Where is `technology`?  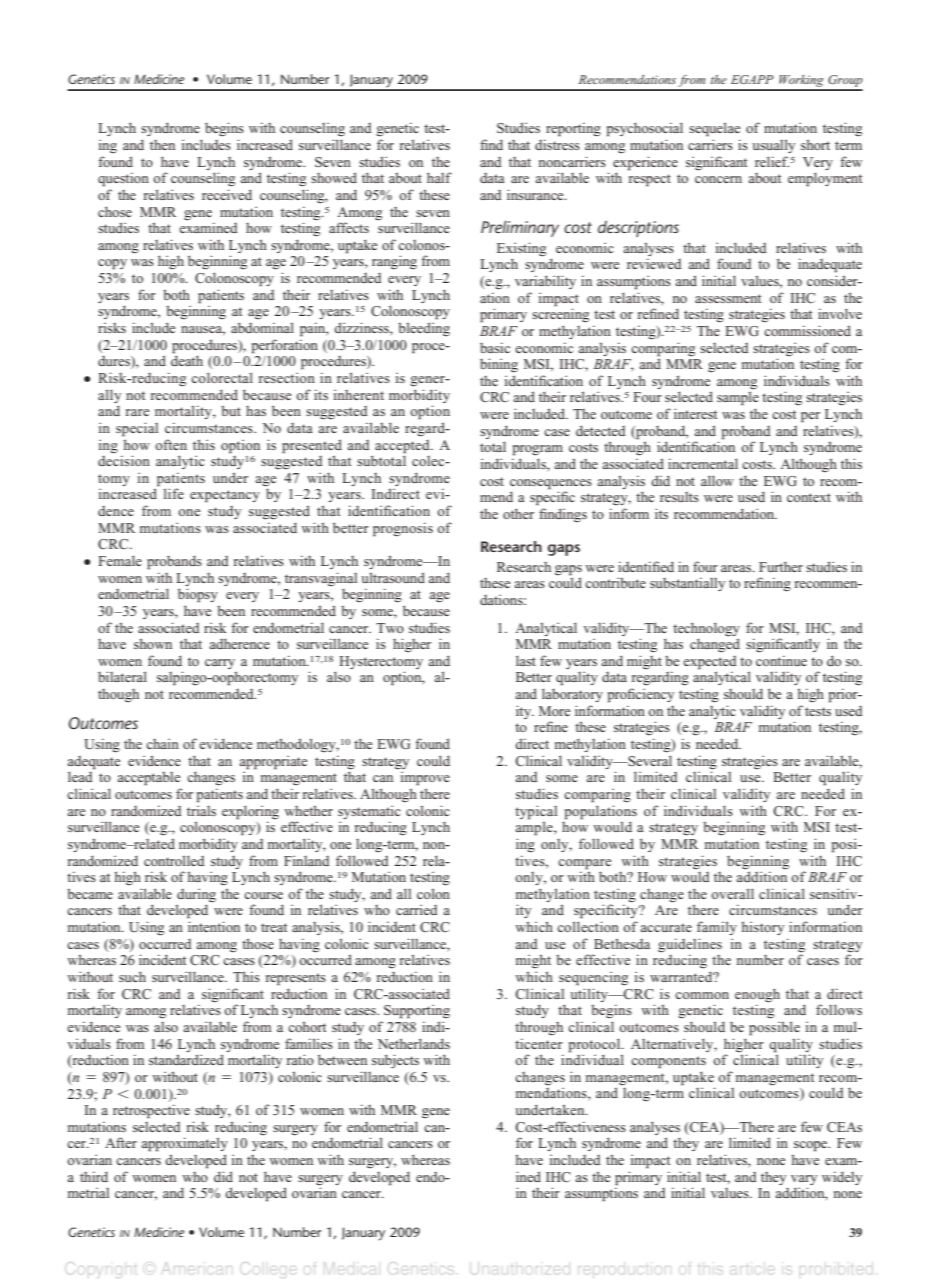
technology is located at coordinates (706, 629).
